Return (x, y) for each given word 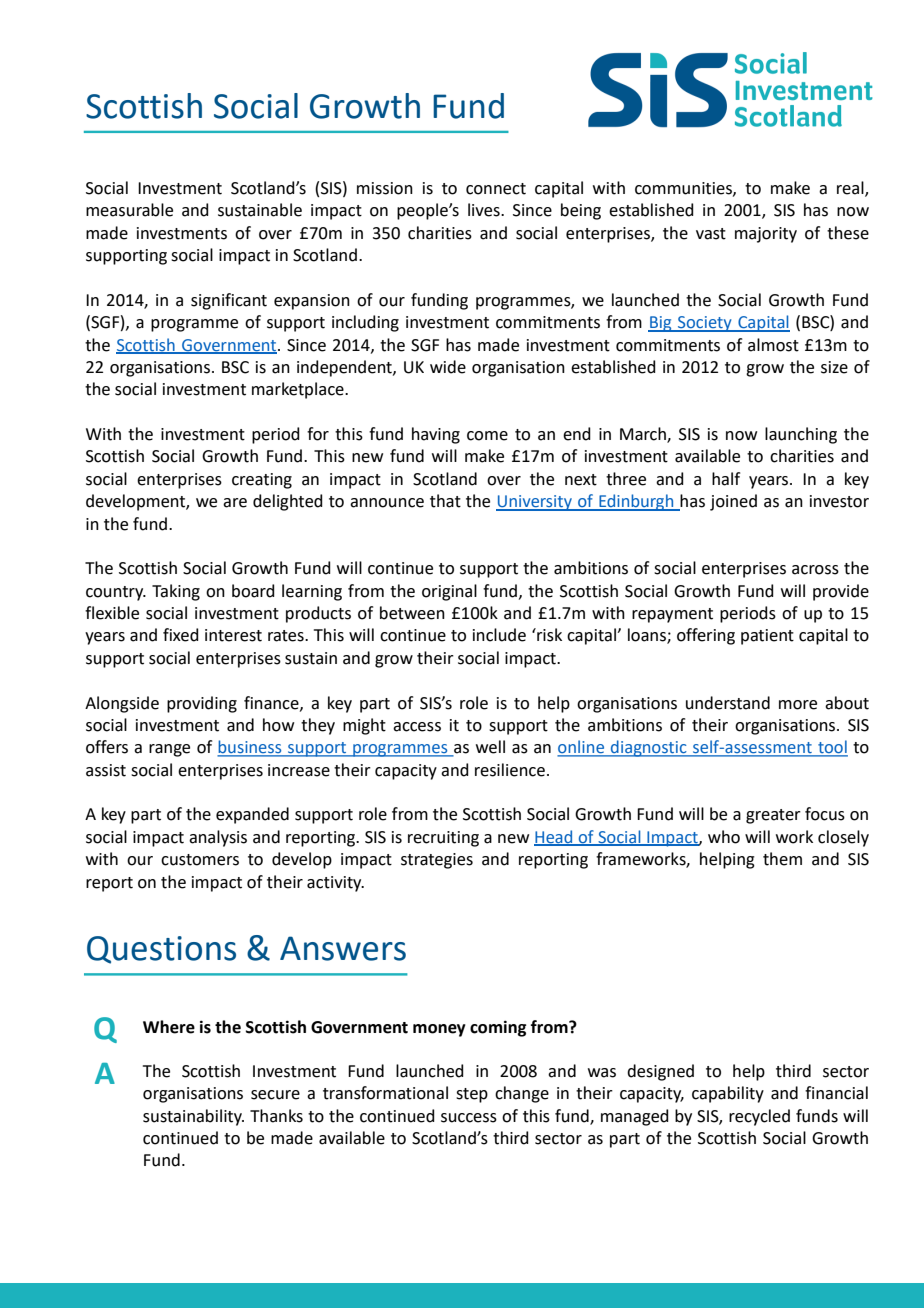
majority (766, 235)
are (235, 503)
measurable (129, 210)
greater (773, 816)
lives (485, 210)
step (472, 1095)
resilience (510, 770)
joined (733, 502)
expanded (252, 815)
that (445, 501)
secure (275, 1095)
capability (728, 1094)
